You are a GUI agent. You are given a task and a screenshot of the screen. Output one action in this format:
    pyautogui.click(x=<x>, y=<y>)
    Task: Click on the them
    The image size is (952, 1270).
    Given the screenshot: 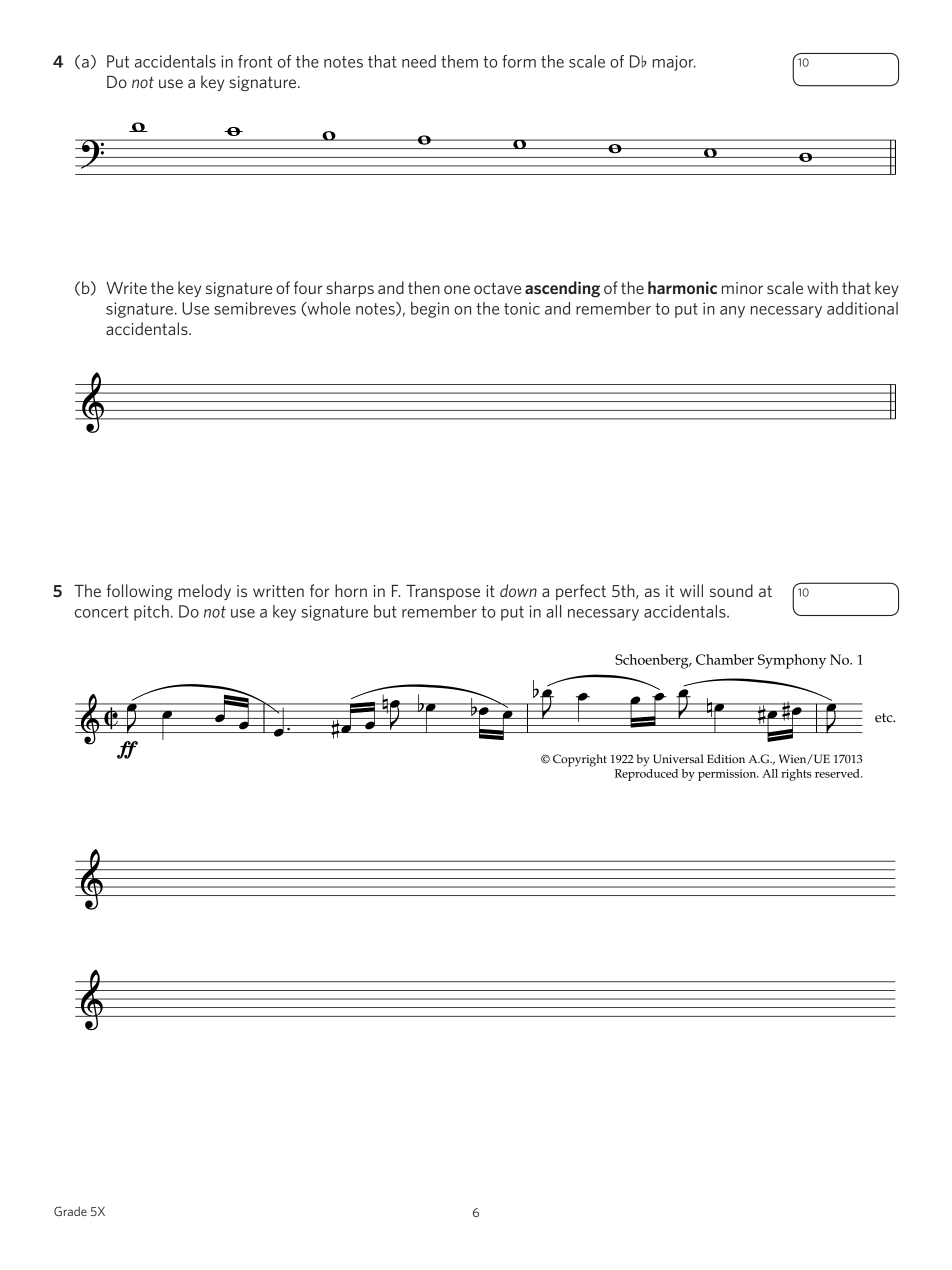 What is the action you would take?
    pyautogui.click(x=459, y=61)
